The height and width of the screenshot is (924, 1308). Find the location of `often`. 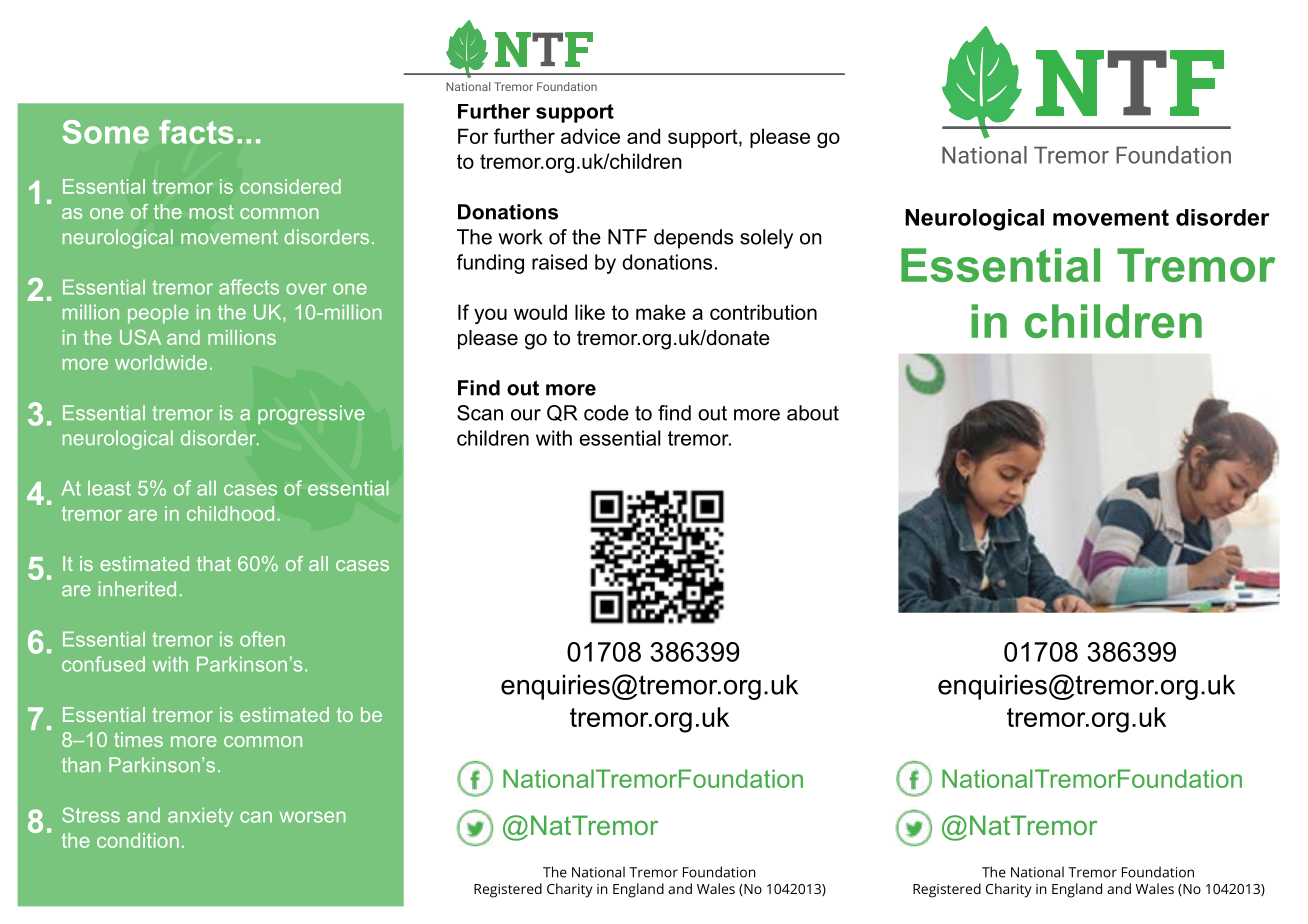

often is located at coordinates (262, 639).
